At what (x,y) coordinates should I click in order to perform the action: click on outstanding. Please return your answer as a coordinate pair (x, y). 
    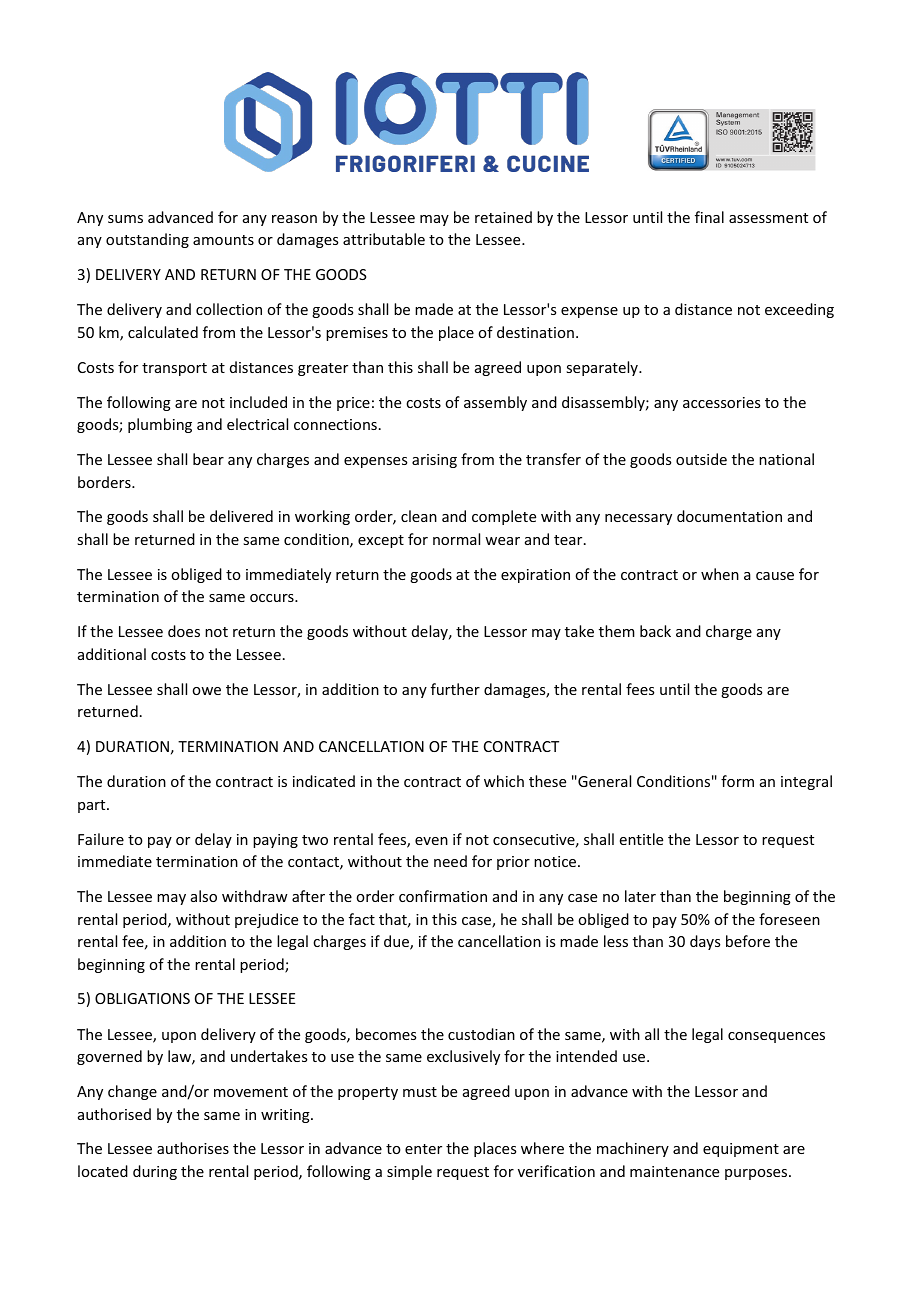
    Looking at the image, I should click on (147, 240).
